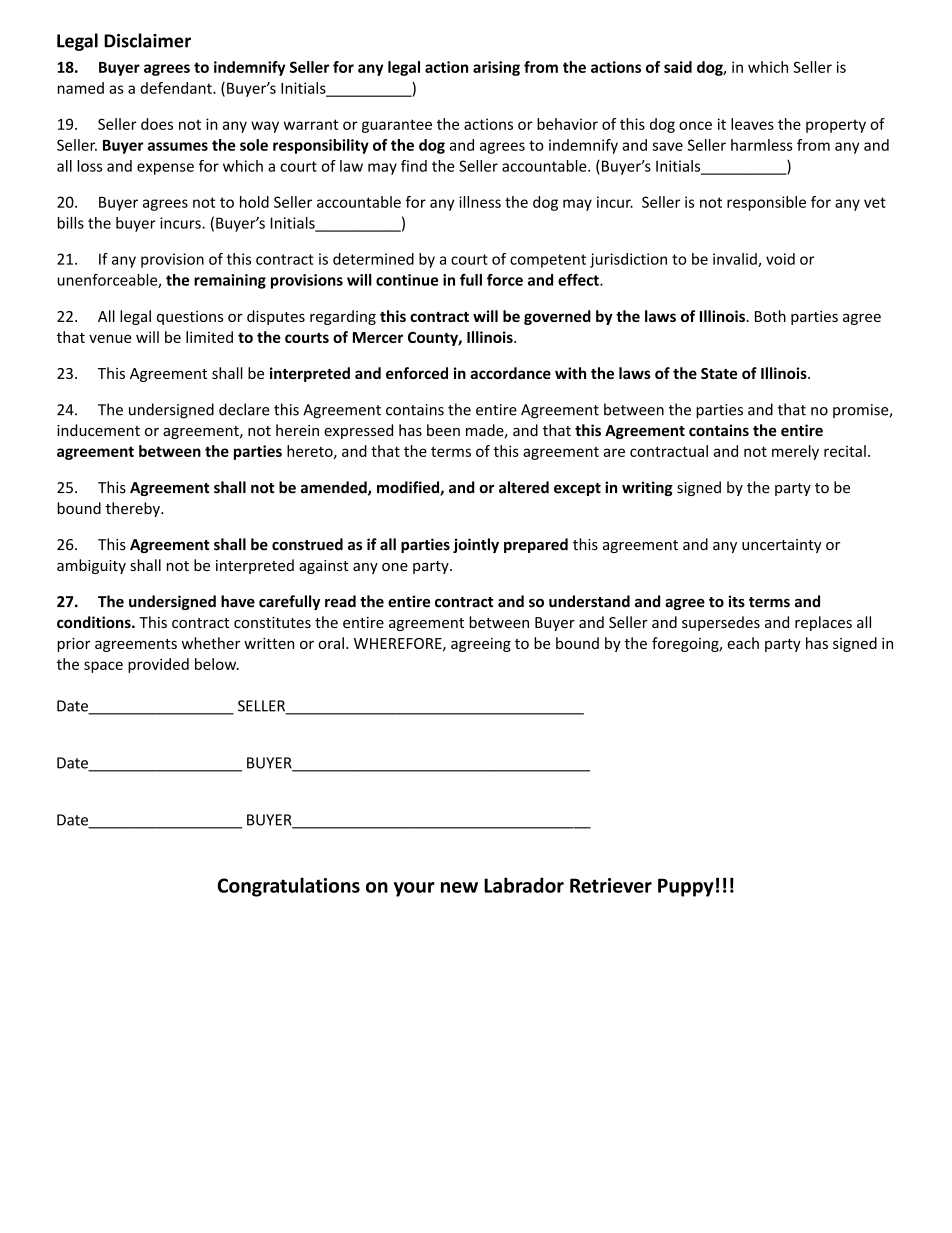 This document has width=952, height=1233. I want to click on continue, so click(407, 280).
